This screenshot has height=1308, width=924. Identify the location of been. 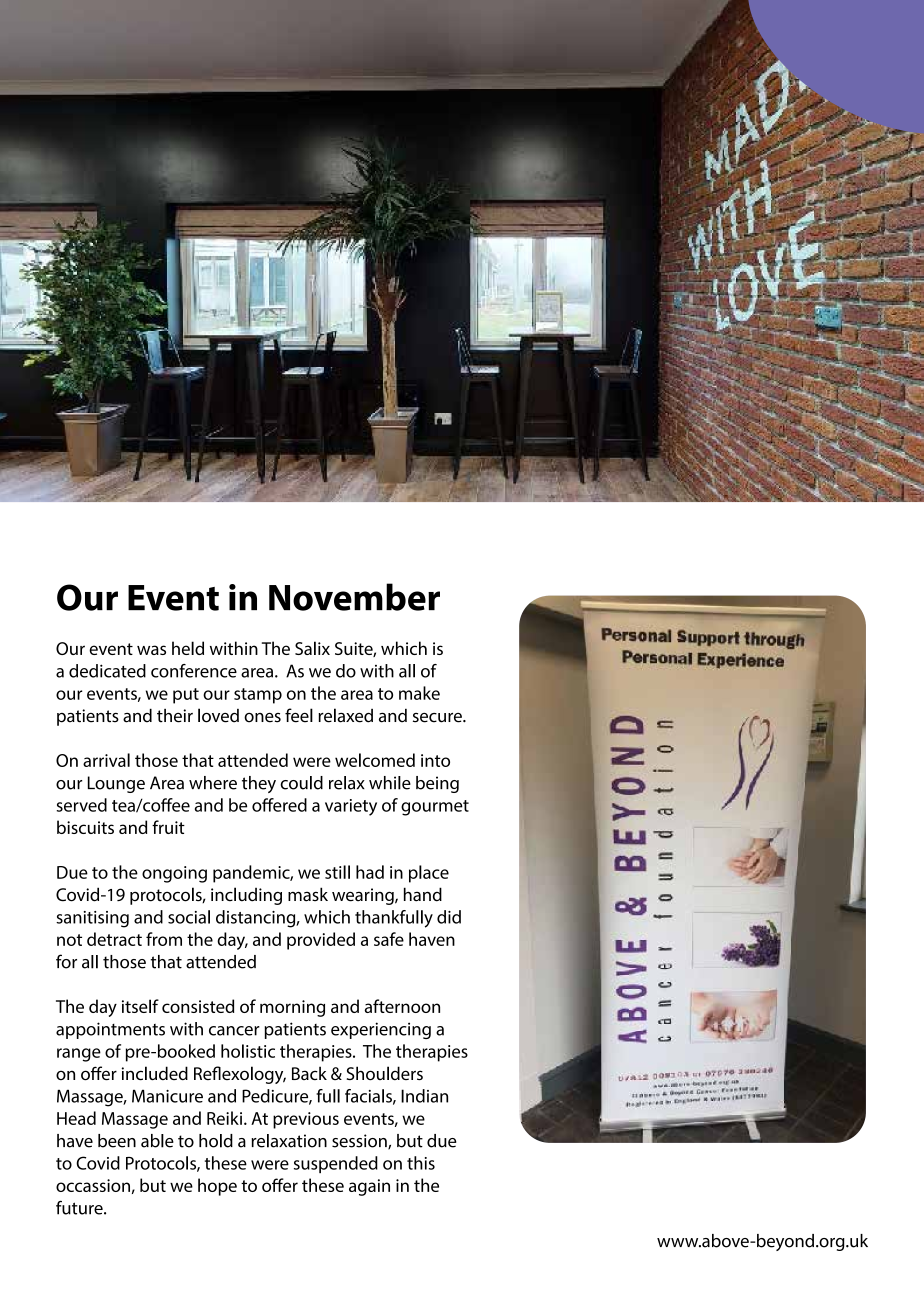
(117, 1141).
